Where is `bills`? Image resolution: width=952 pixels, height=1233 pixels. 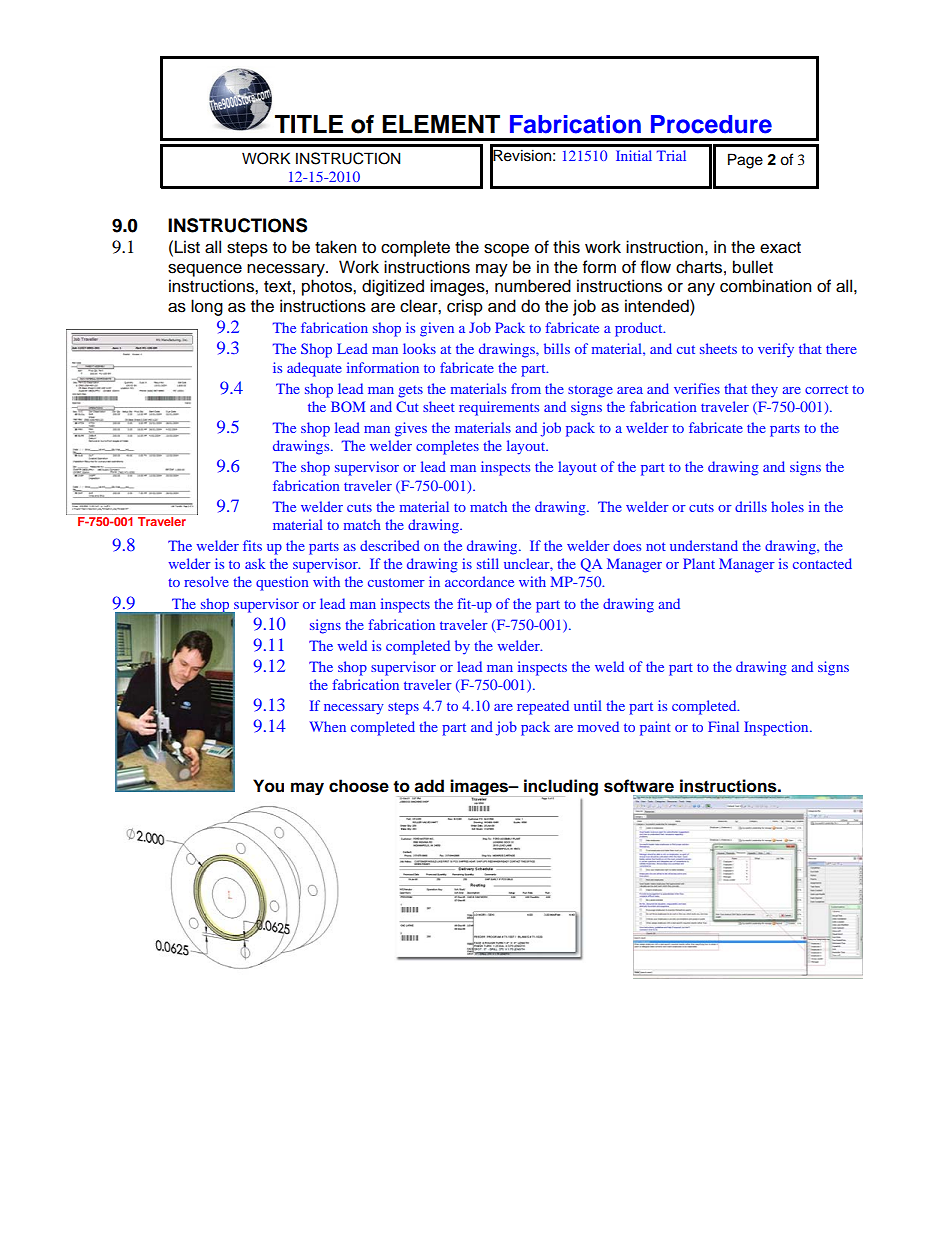
bills is located at coordinates (557, 348).
